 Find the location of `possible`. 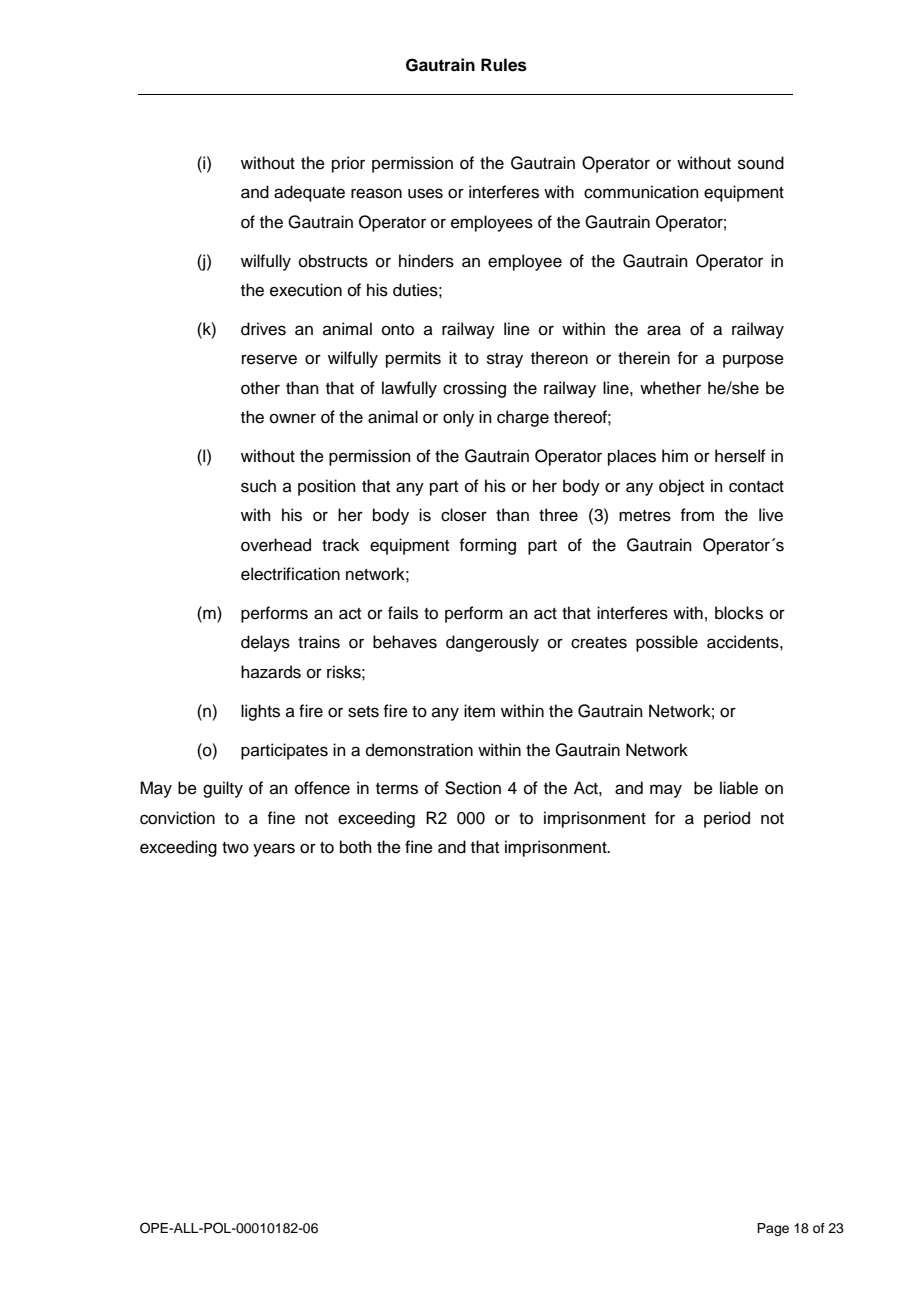

possible is located at coordinates (667, 643).
